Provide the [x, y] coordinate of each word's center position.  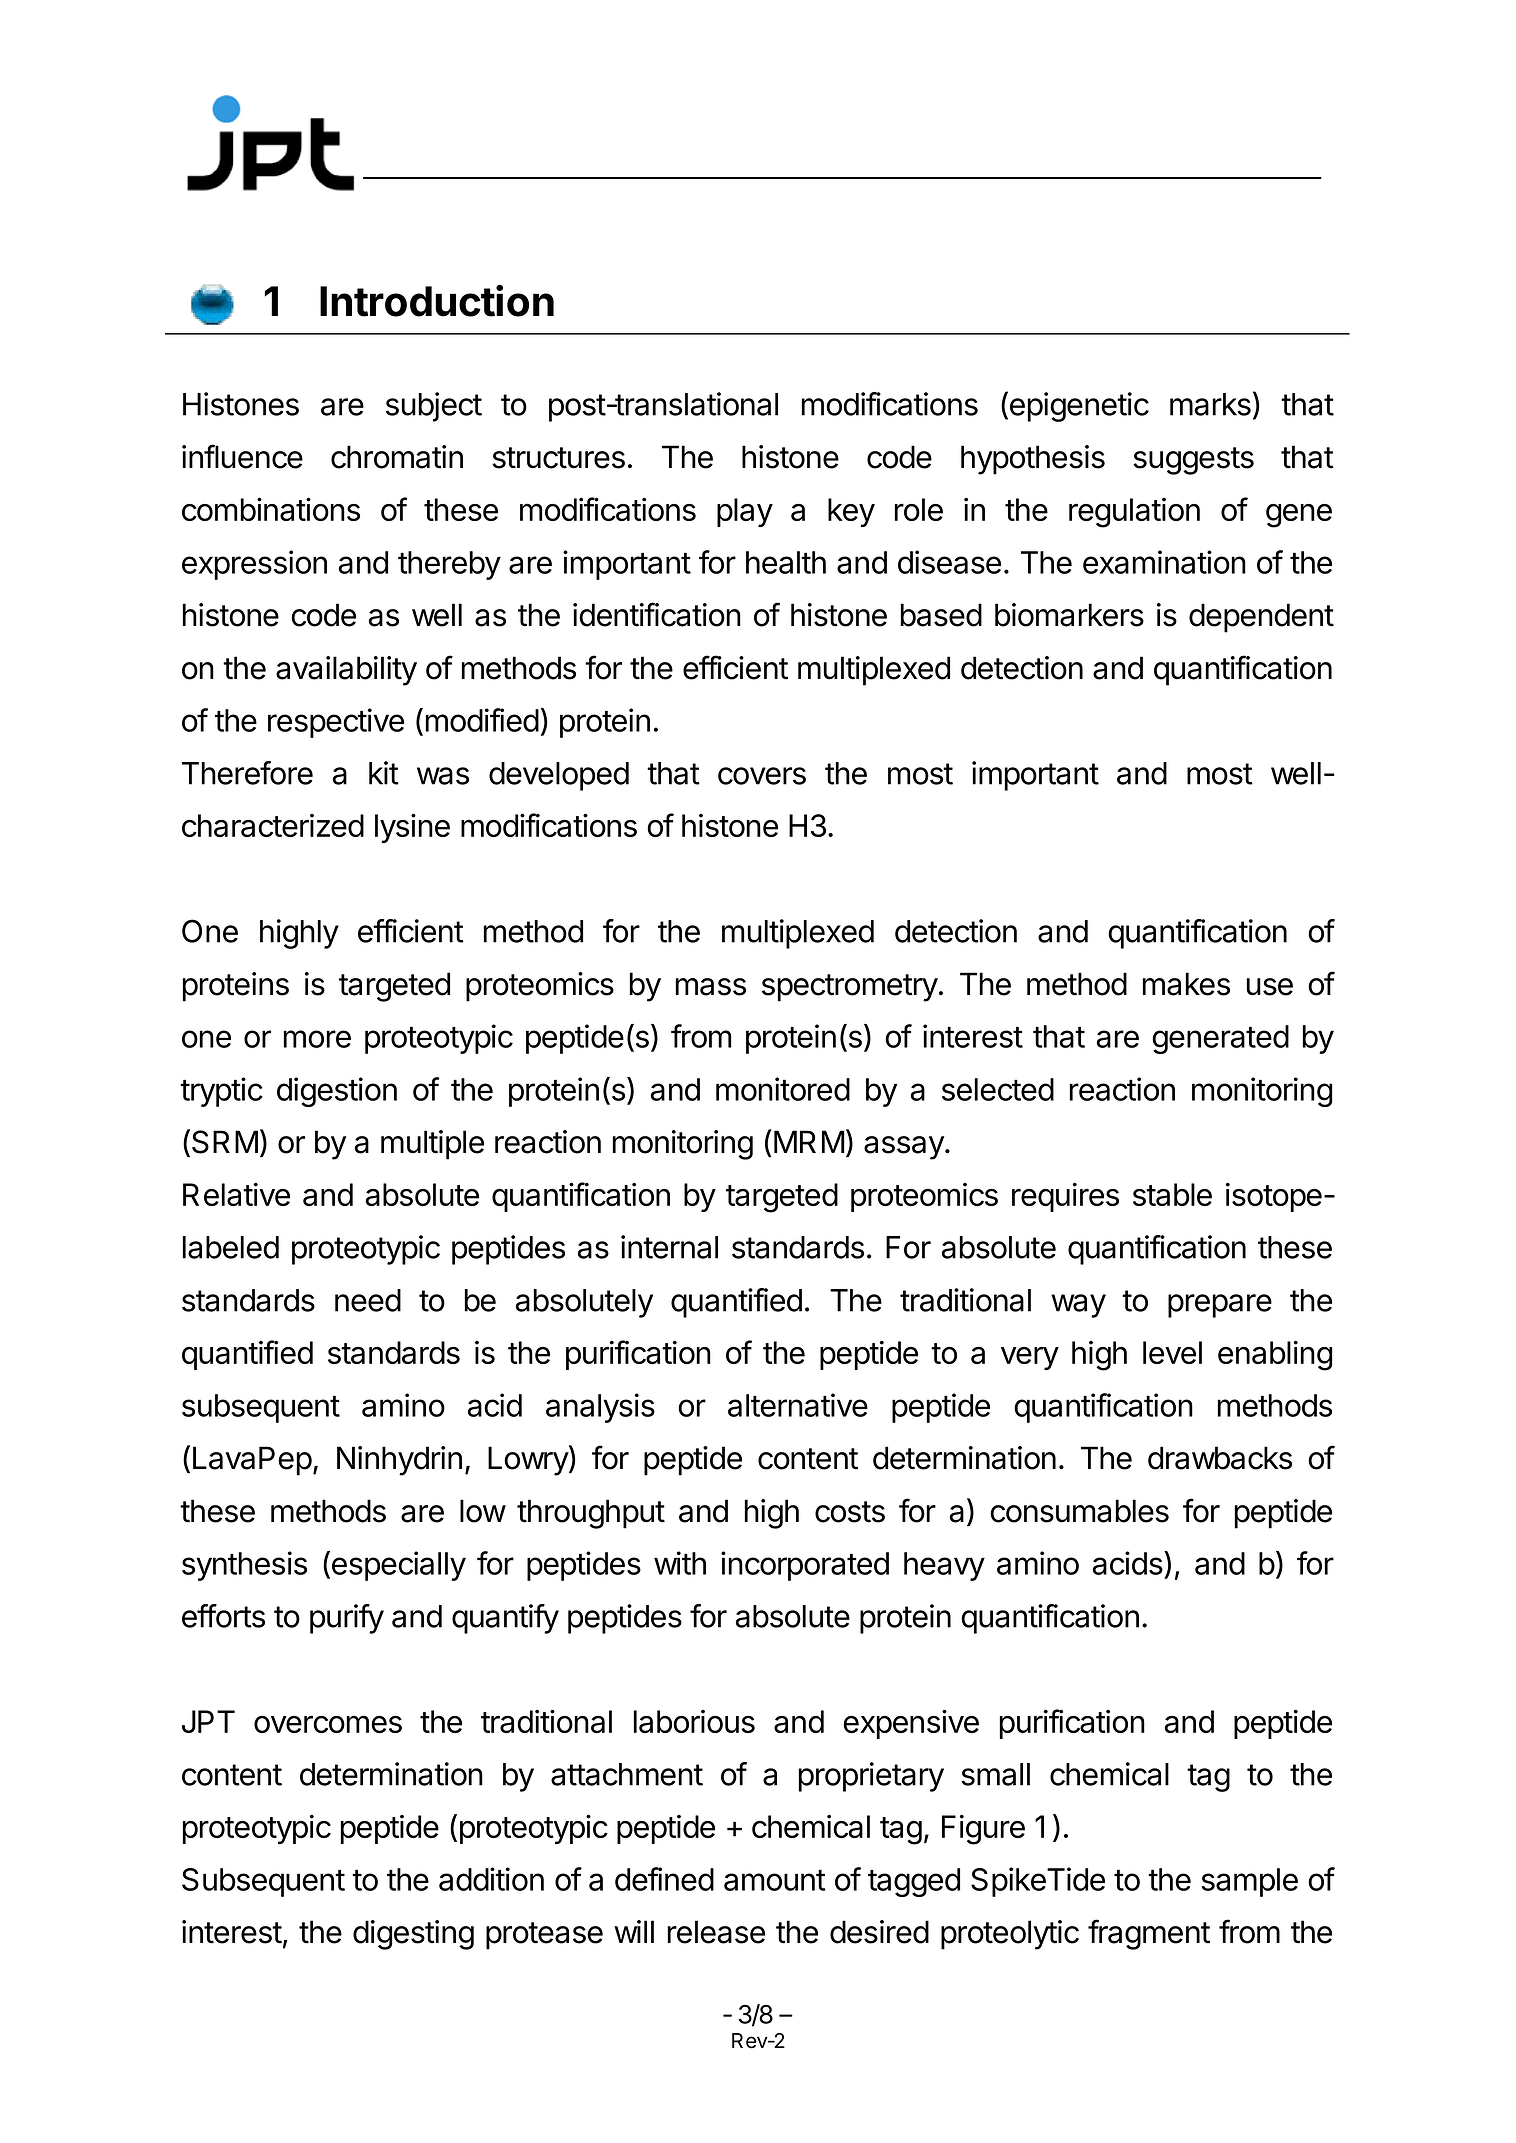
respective [336, 723]
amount [775, 1880]
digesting [413, 1935]
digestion [337, 1092]
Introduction [437, 301]
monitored [783, 1089]
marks [1210, 404]
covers [762, 776]
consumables [1079, 1511]
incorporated [805, 1566]
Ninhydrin [399, 1461]
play [745, 512]
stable [1172, 1194]
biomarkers [1069, 615]
